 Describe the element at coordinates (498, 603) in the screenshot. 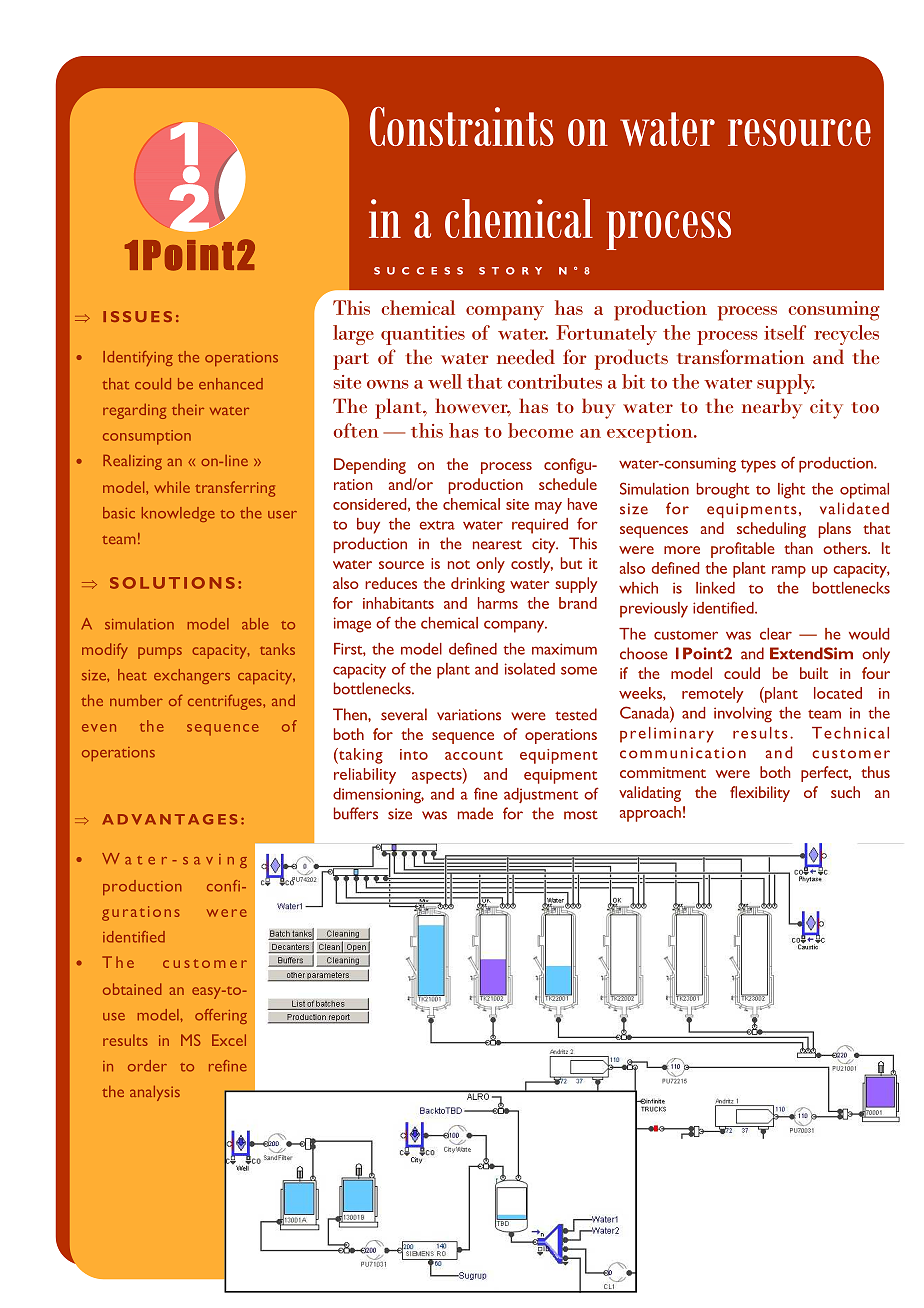

I see `harms` at that location.
